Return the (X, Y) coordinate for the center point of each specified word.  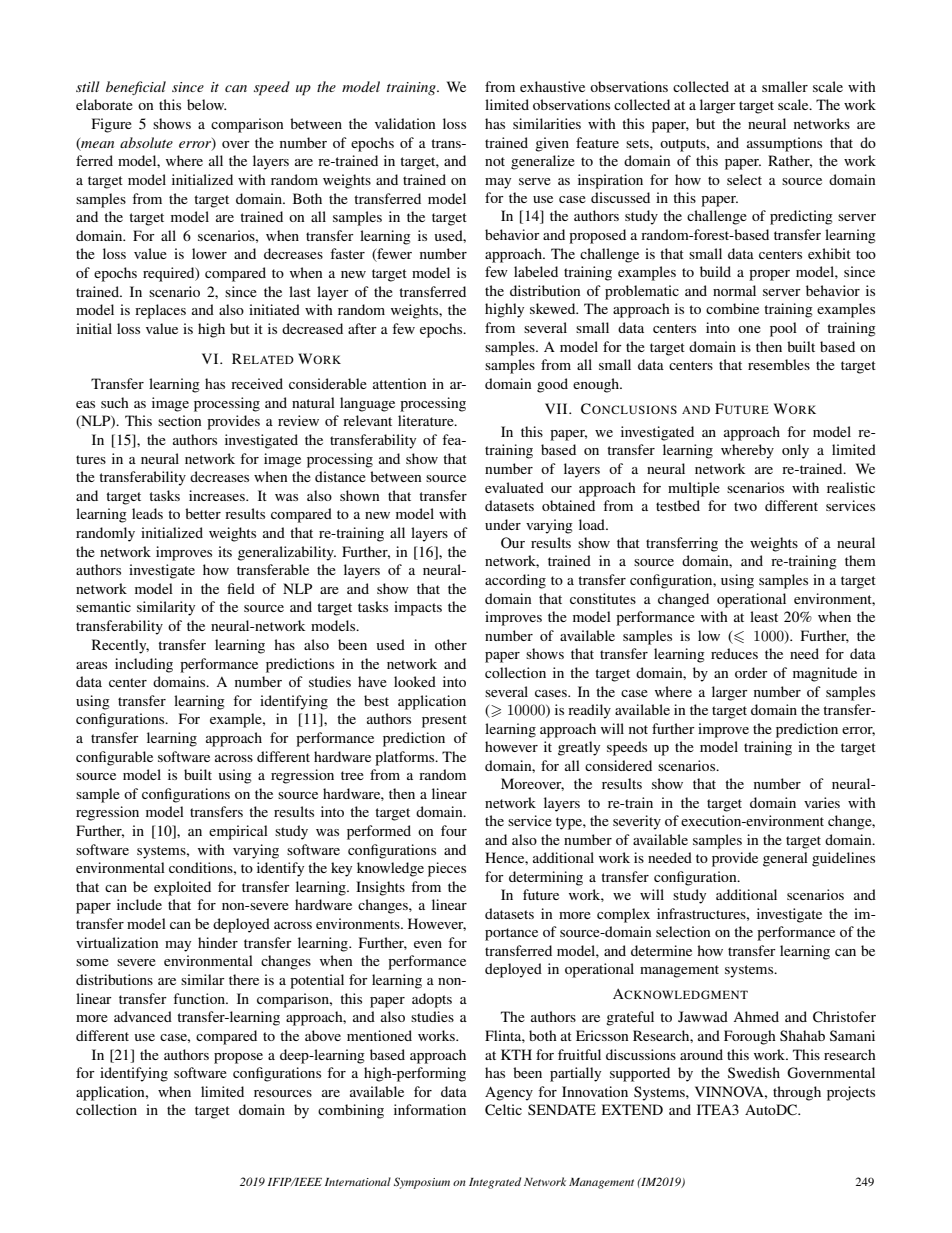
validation (405, 123)
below (206, 104)
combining (351, 1111)
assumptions (784, 144)
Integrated (495, 1183)
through (797, 1093)
